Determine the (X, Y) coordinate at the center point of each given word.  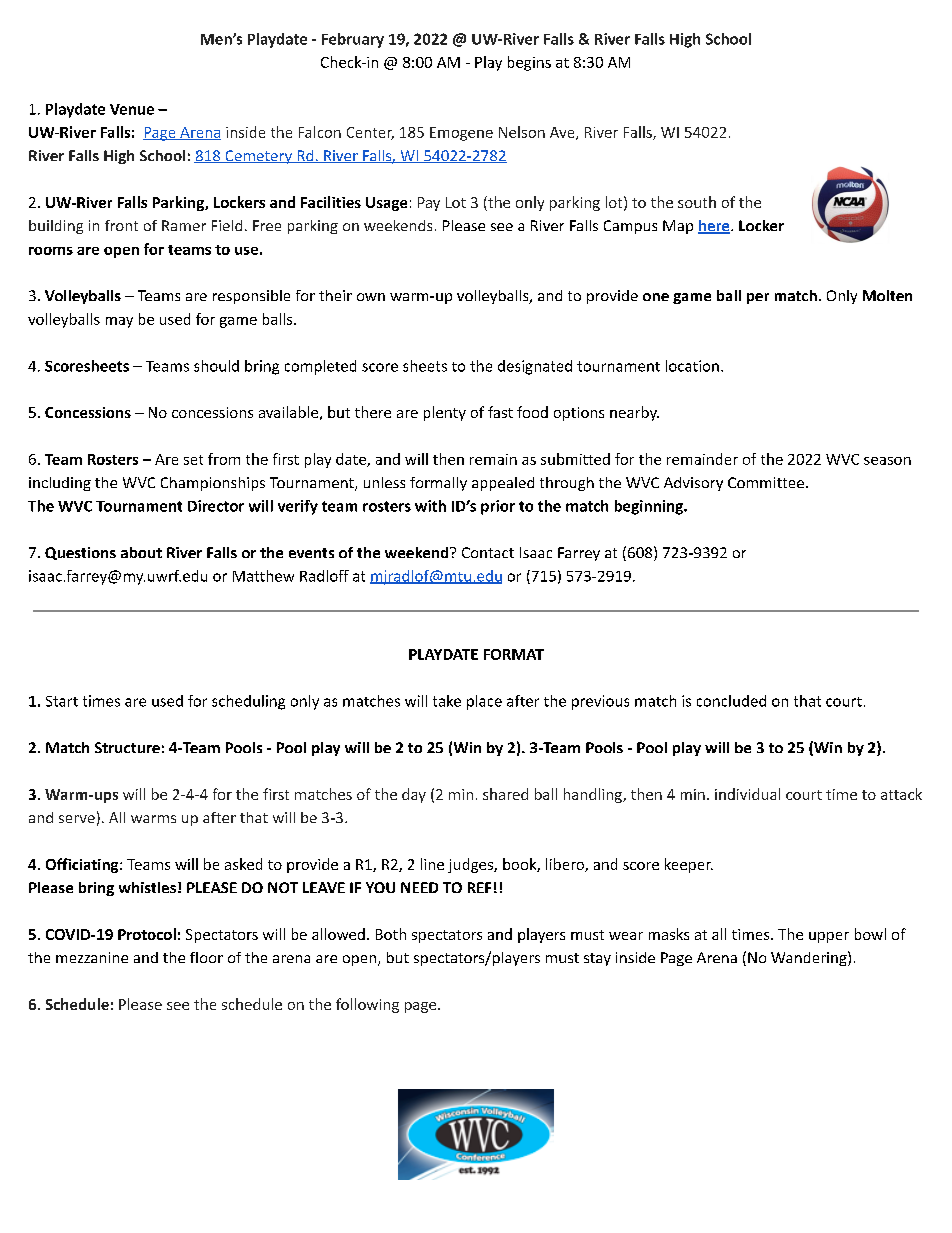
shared (505, 794)
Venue (132, 109)
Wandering (810, 958)
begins (529, 63)
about (141, 552)
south (697, 202)
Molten (887, 295)
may (119, 322)
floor (206, 957)
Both (391, 934)
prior (498, 507)
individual (747, 794)
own (371, 297)
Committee (766, 482)
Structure (127, 747)
